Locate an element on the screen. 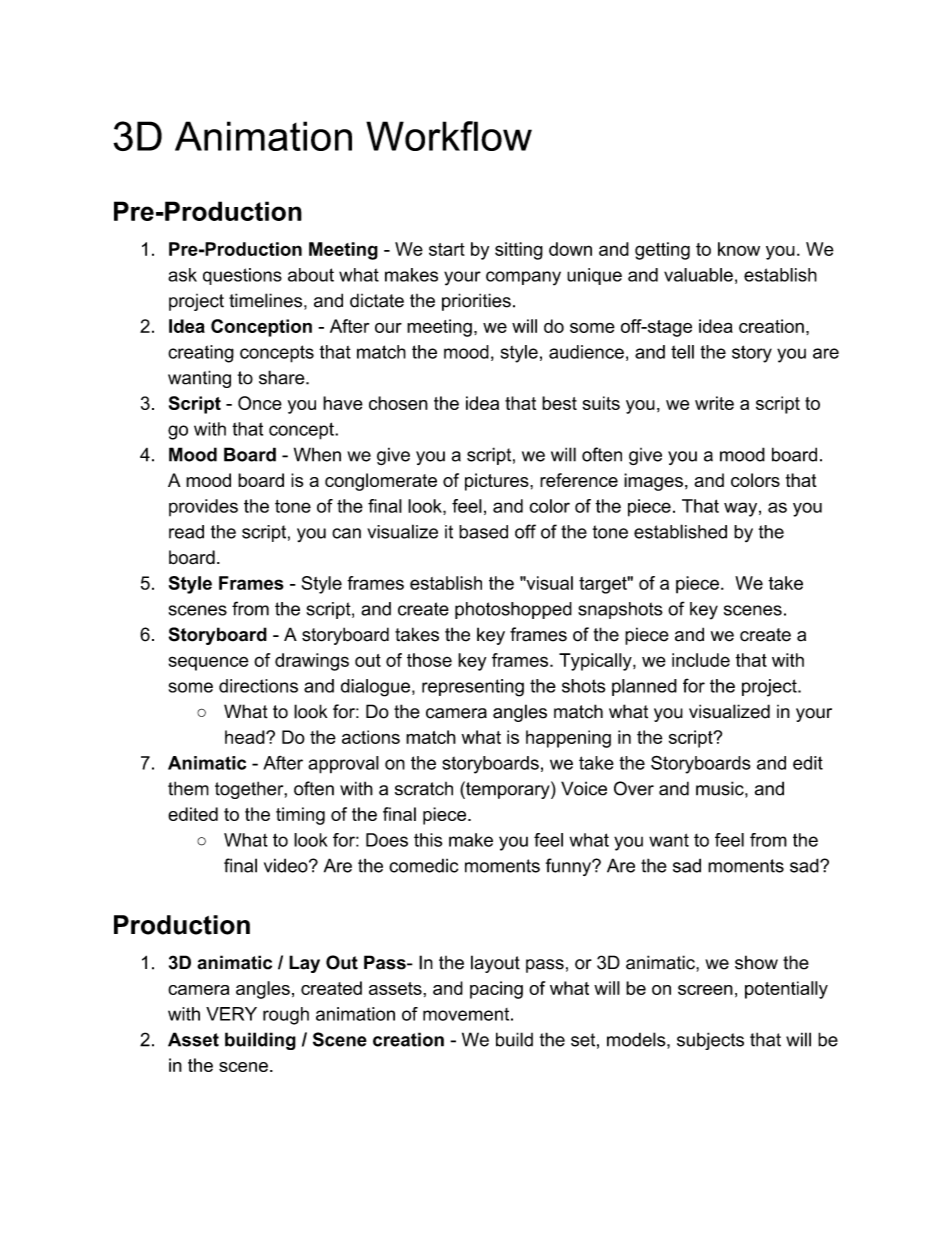 The height and width of the screenshot is (1233, 952). questions is located at coordinates (242, 276).
